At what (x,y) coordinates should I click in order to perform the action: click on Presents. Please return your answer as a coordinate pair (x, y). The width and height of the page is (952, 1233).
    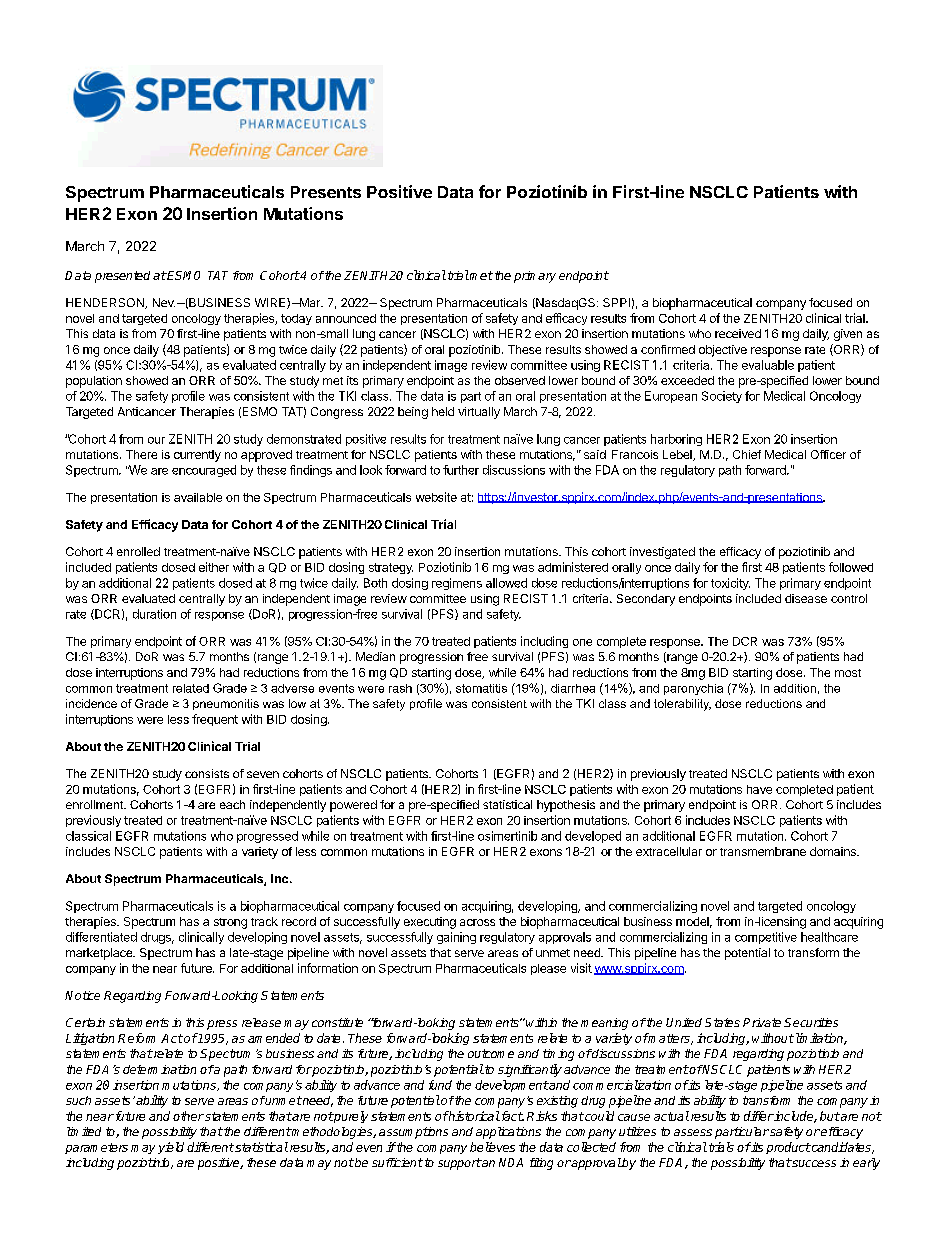
    Looking at the image, I should click on (326, 192).
